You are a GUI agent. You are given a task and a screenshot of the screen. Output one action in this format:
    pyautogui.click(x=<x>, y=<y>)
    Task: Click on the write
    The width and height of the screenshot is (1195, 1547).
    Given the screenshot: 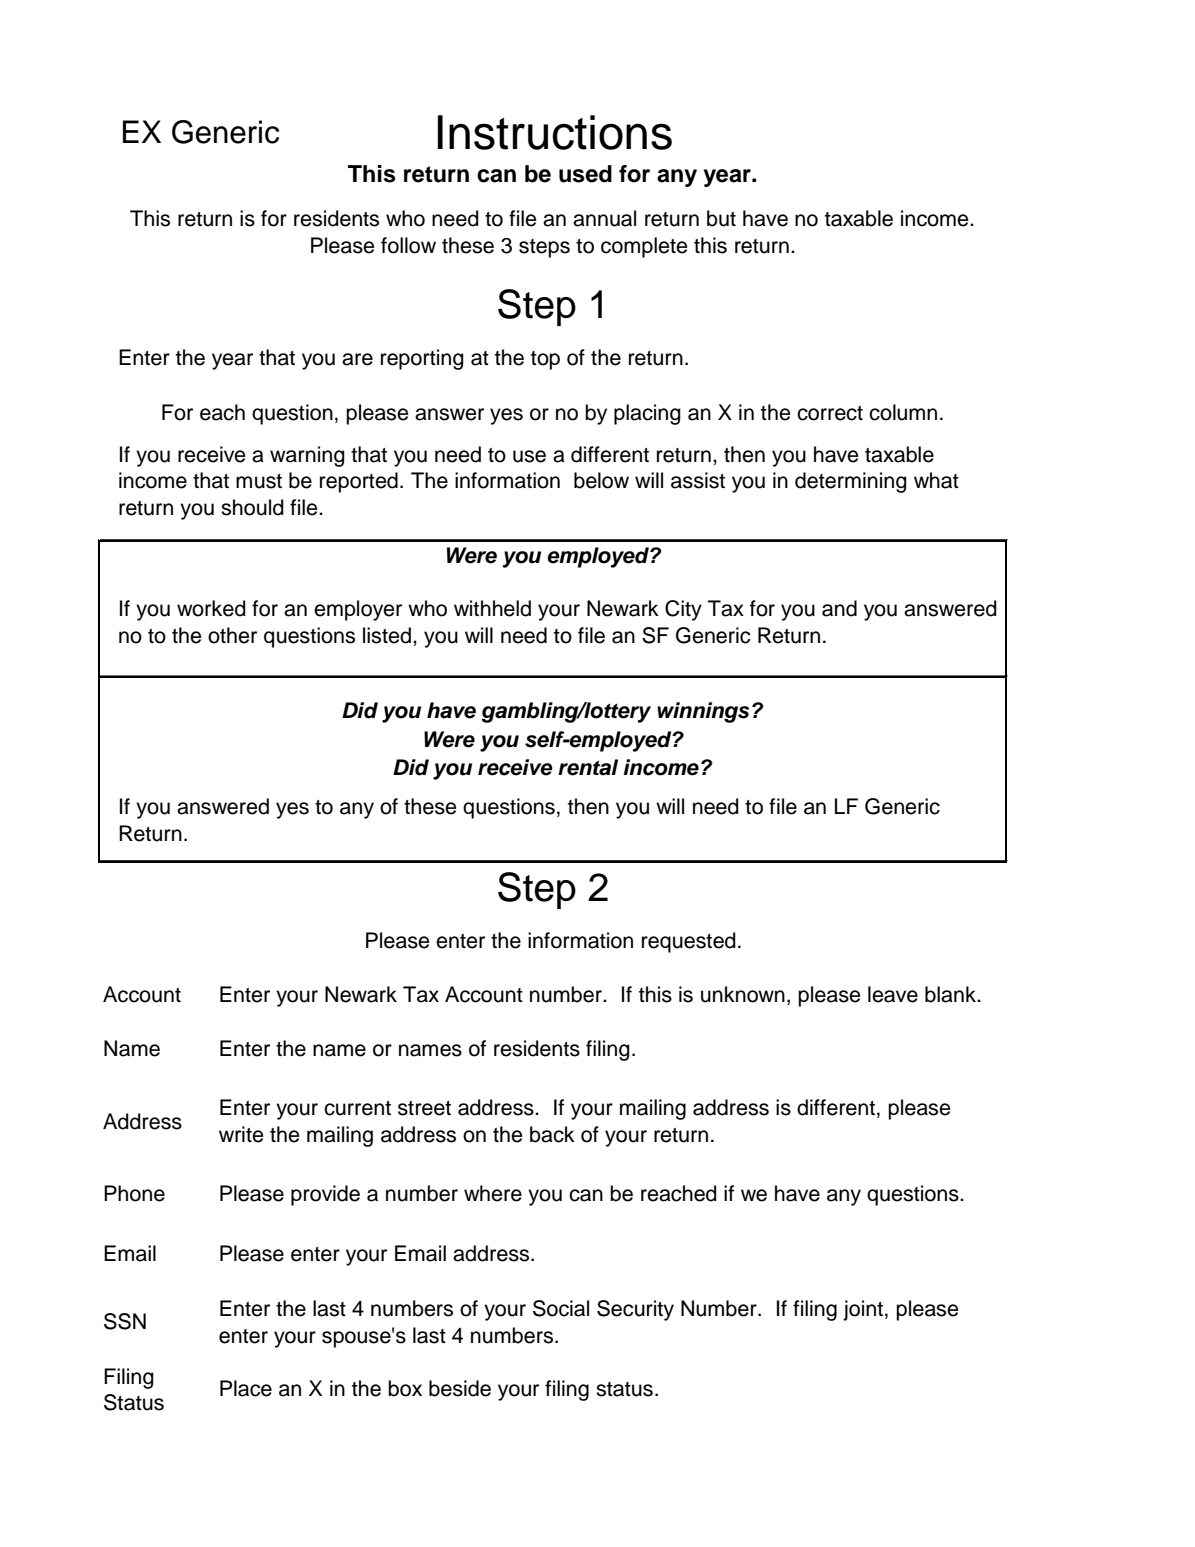 What is the action you would take?
    pyautogui.click(x=241, y=1134)
